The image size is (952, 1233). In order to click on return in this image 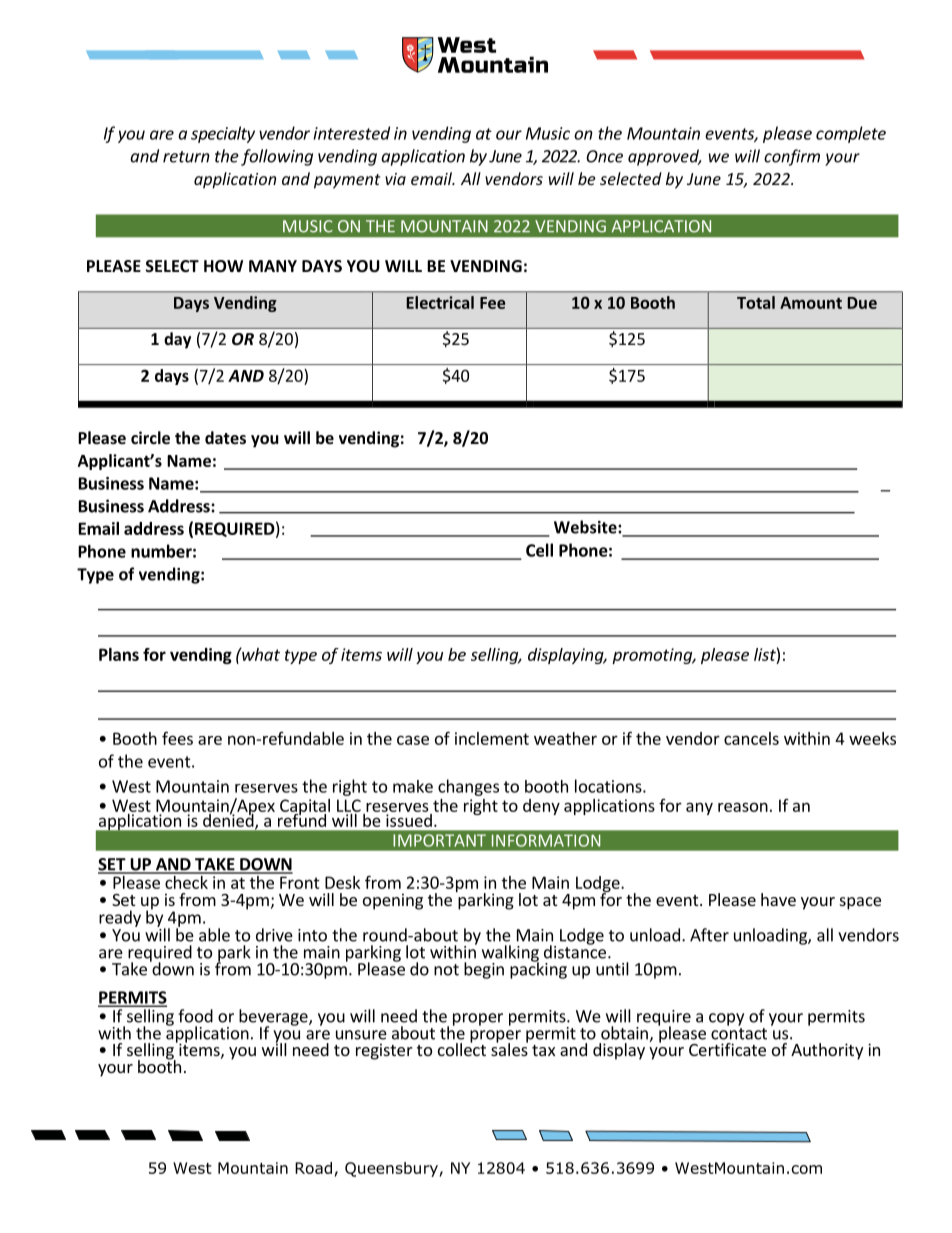, I will do `click(186, 157)`.
